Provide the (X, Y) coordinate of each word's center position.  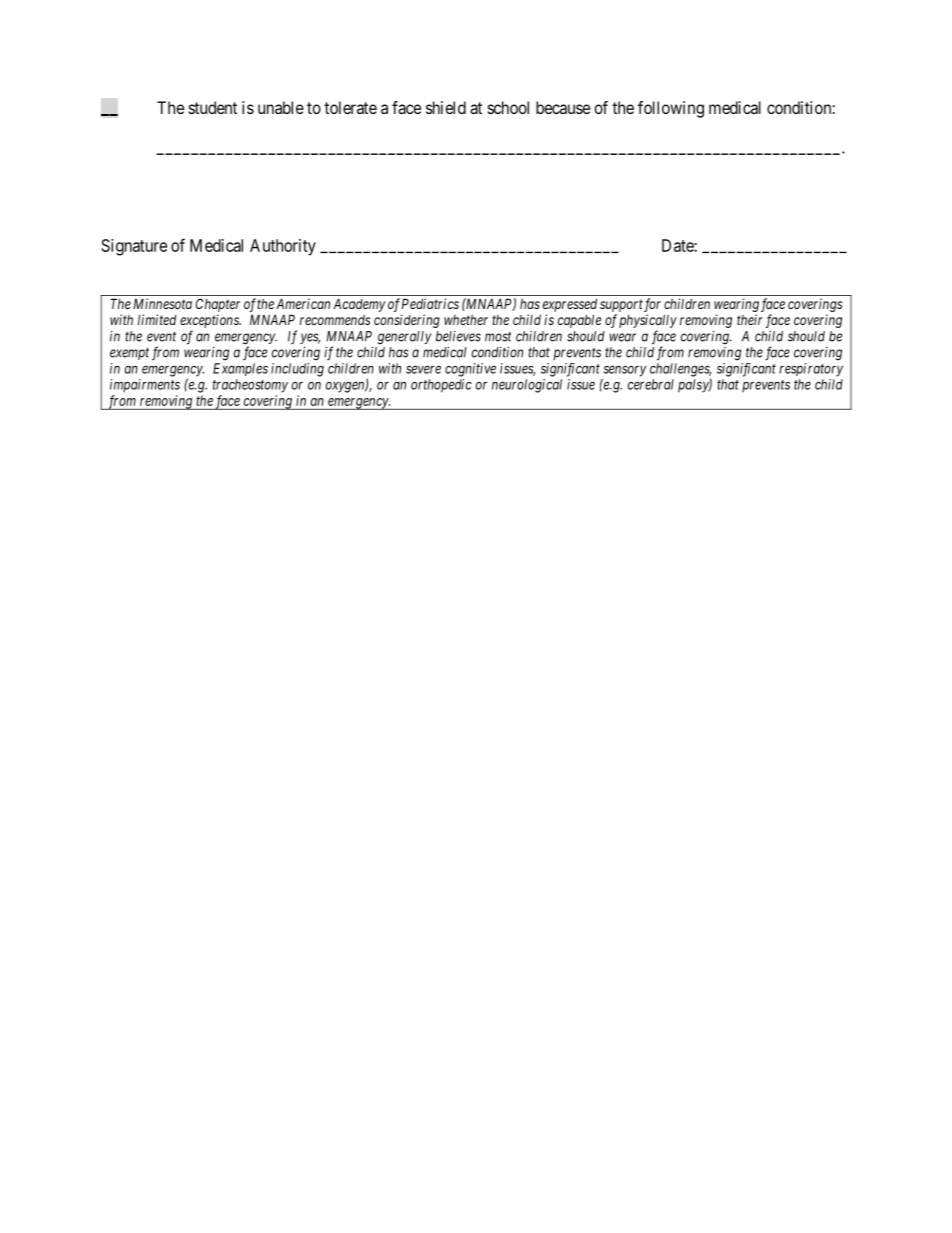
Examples (240, 369)
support (621, 305)
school (508, 107)
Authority (283, 247)
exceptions (210, 321)
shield (446, 107)
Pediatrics (430, 303)
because (563, 107)
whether (466, 320)
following (671, 109)
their (750, 319)
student (213, 107)
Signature (134, 247)
